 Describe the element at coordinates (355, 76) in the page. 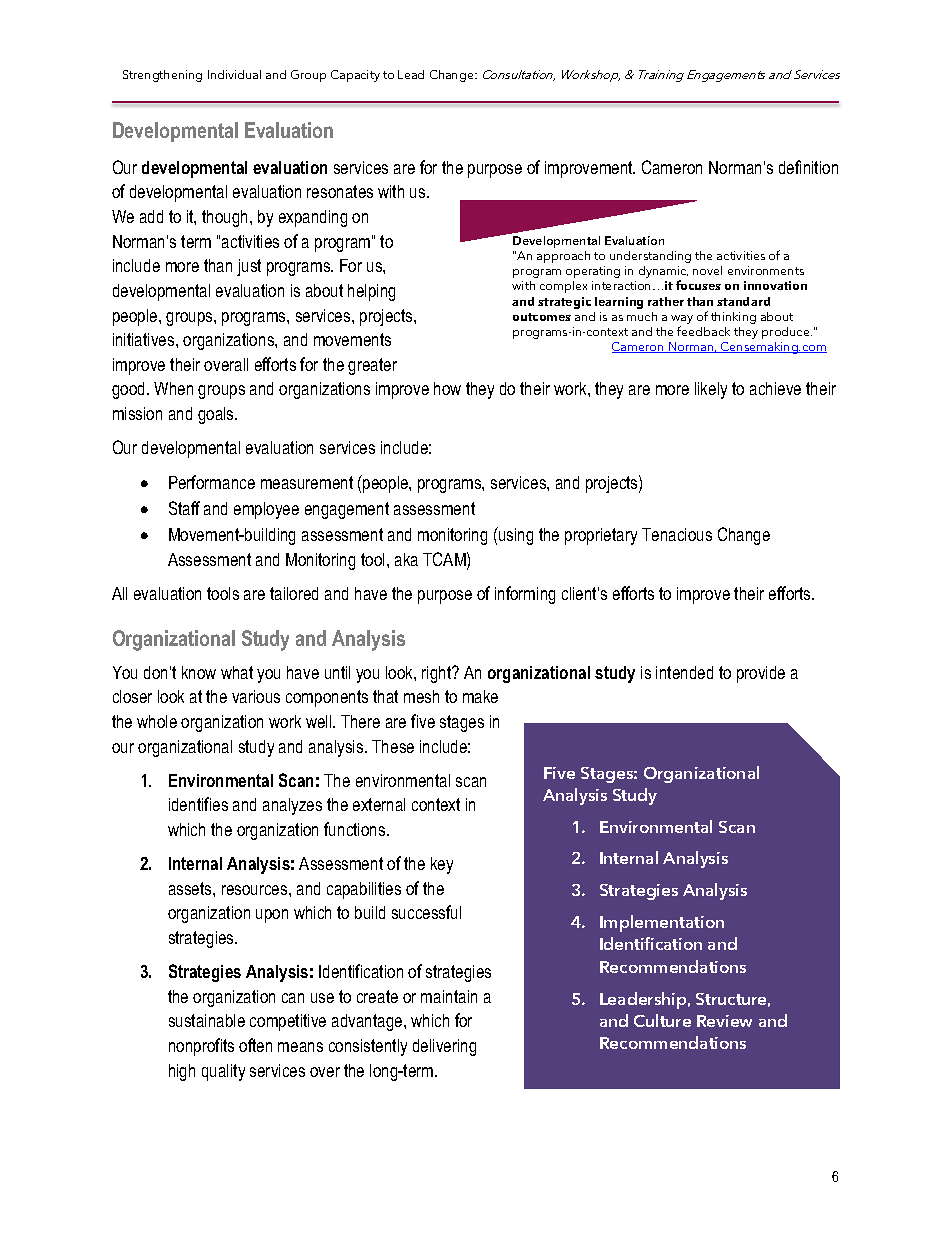

I see `Capacity` at that location.
